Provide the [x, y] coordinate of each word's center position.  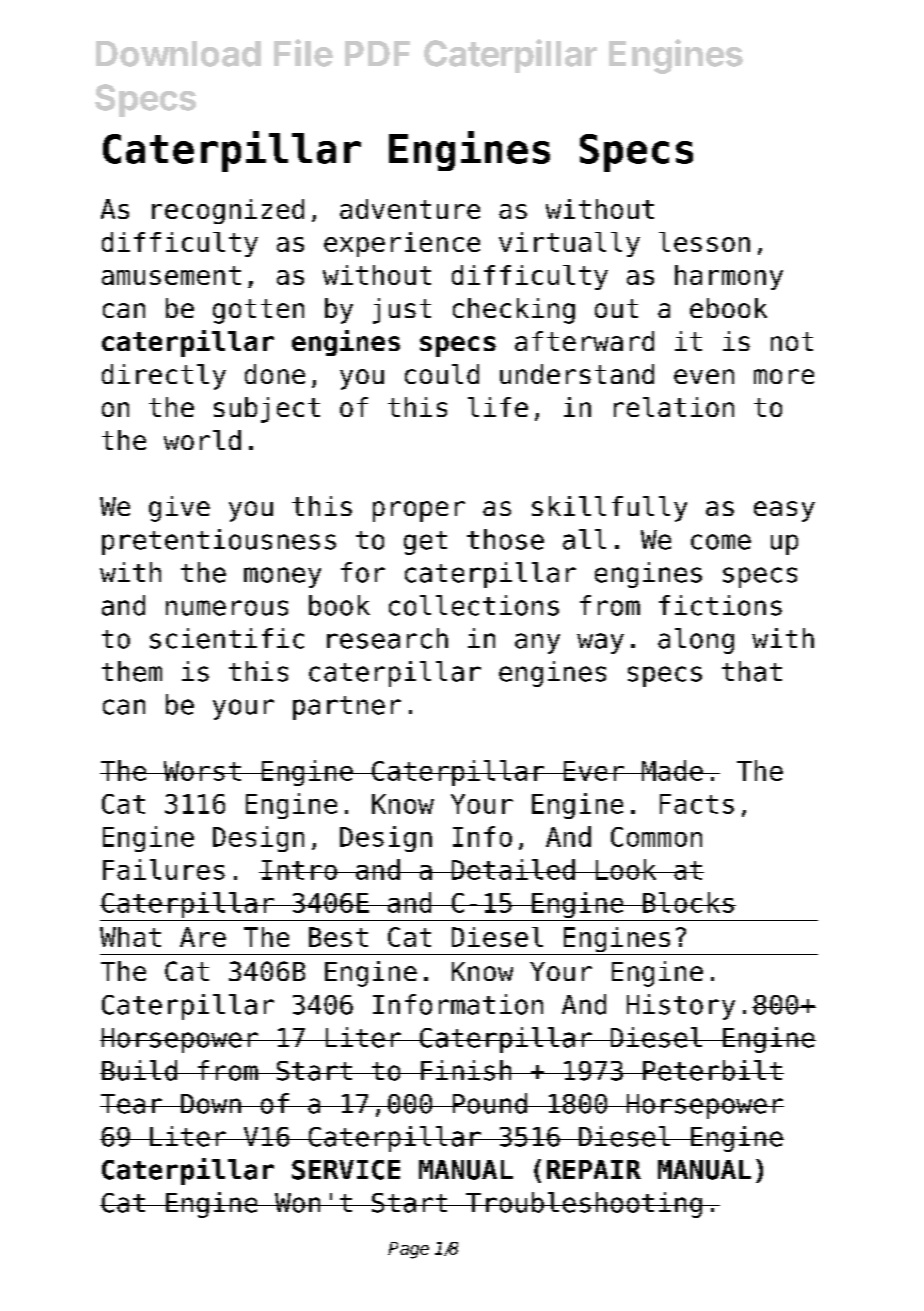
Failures [164, 869]
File [303, 53]
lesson [704, 242]
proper [419, 511]
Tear [132, 1104]
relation [674, 407]
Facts [697, 804]
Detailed [513, 869]
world [202, 440]
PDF [377, 53]
